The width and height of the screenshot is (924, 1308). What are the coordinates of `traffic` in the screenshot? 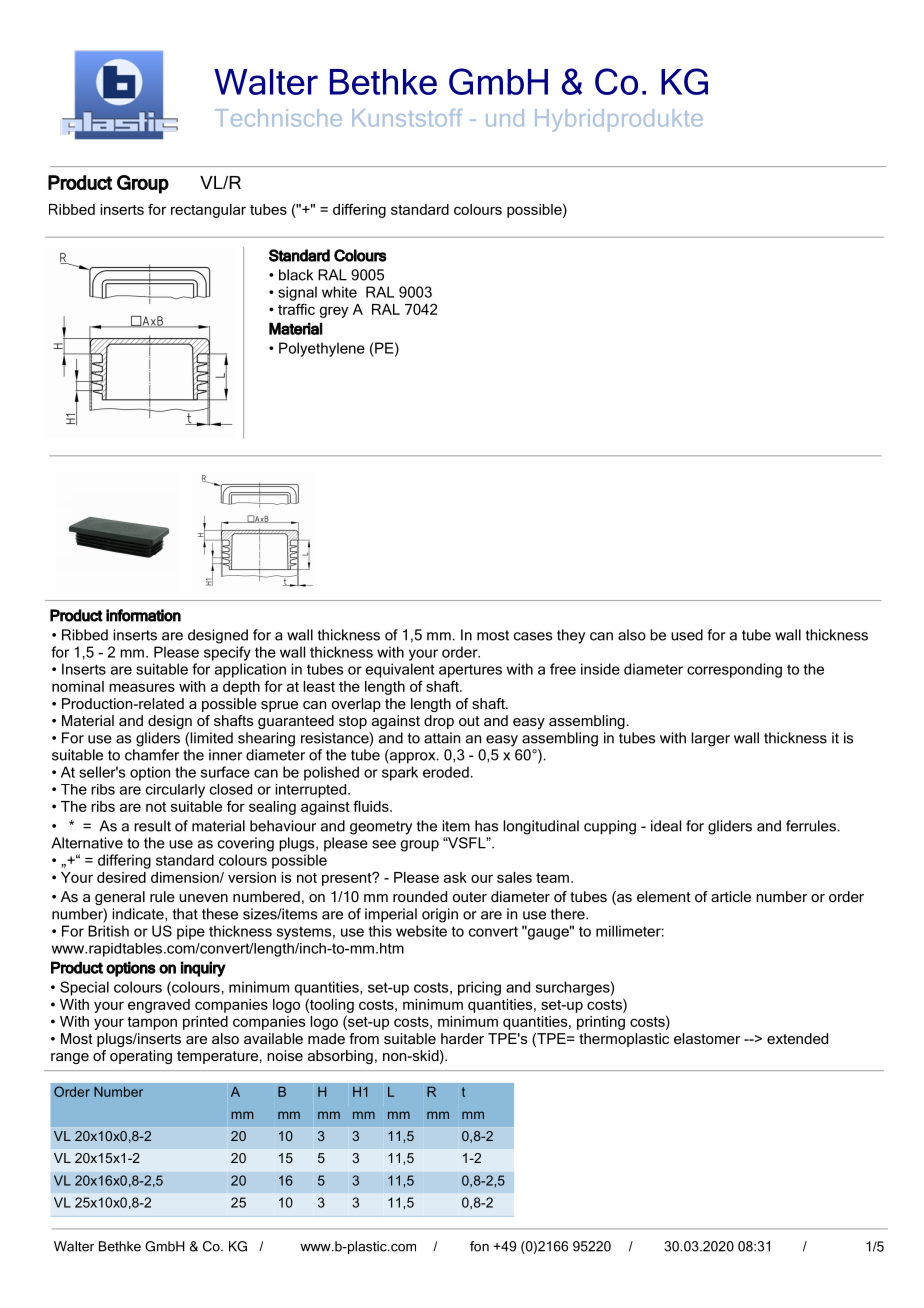 It's located at (296, 309).
